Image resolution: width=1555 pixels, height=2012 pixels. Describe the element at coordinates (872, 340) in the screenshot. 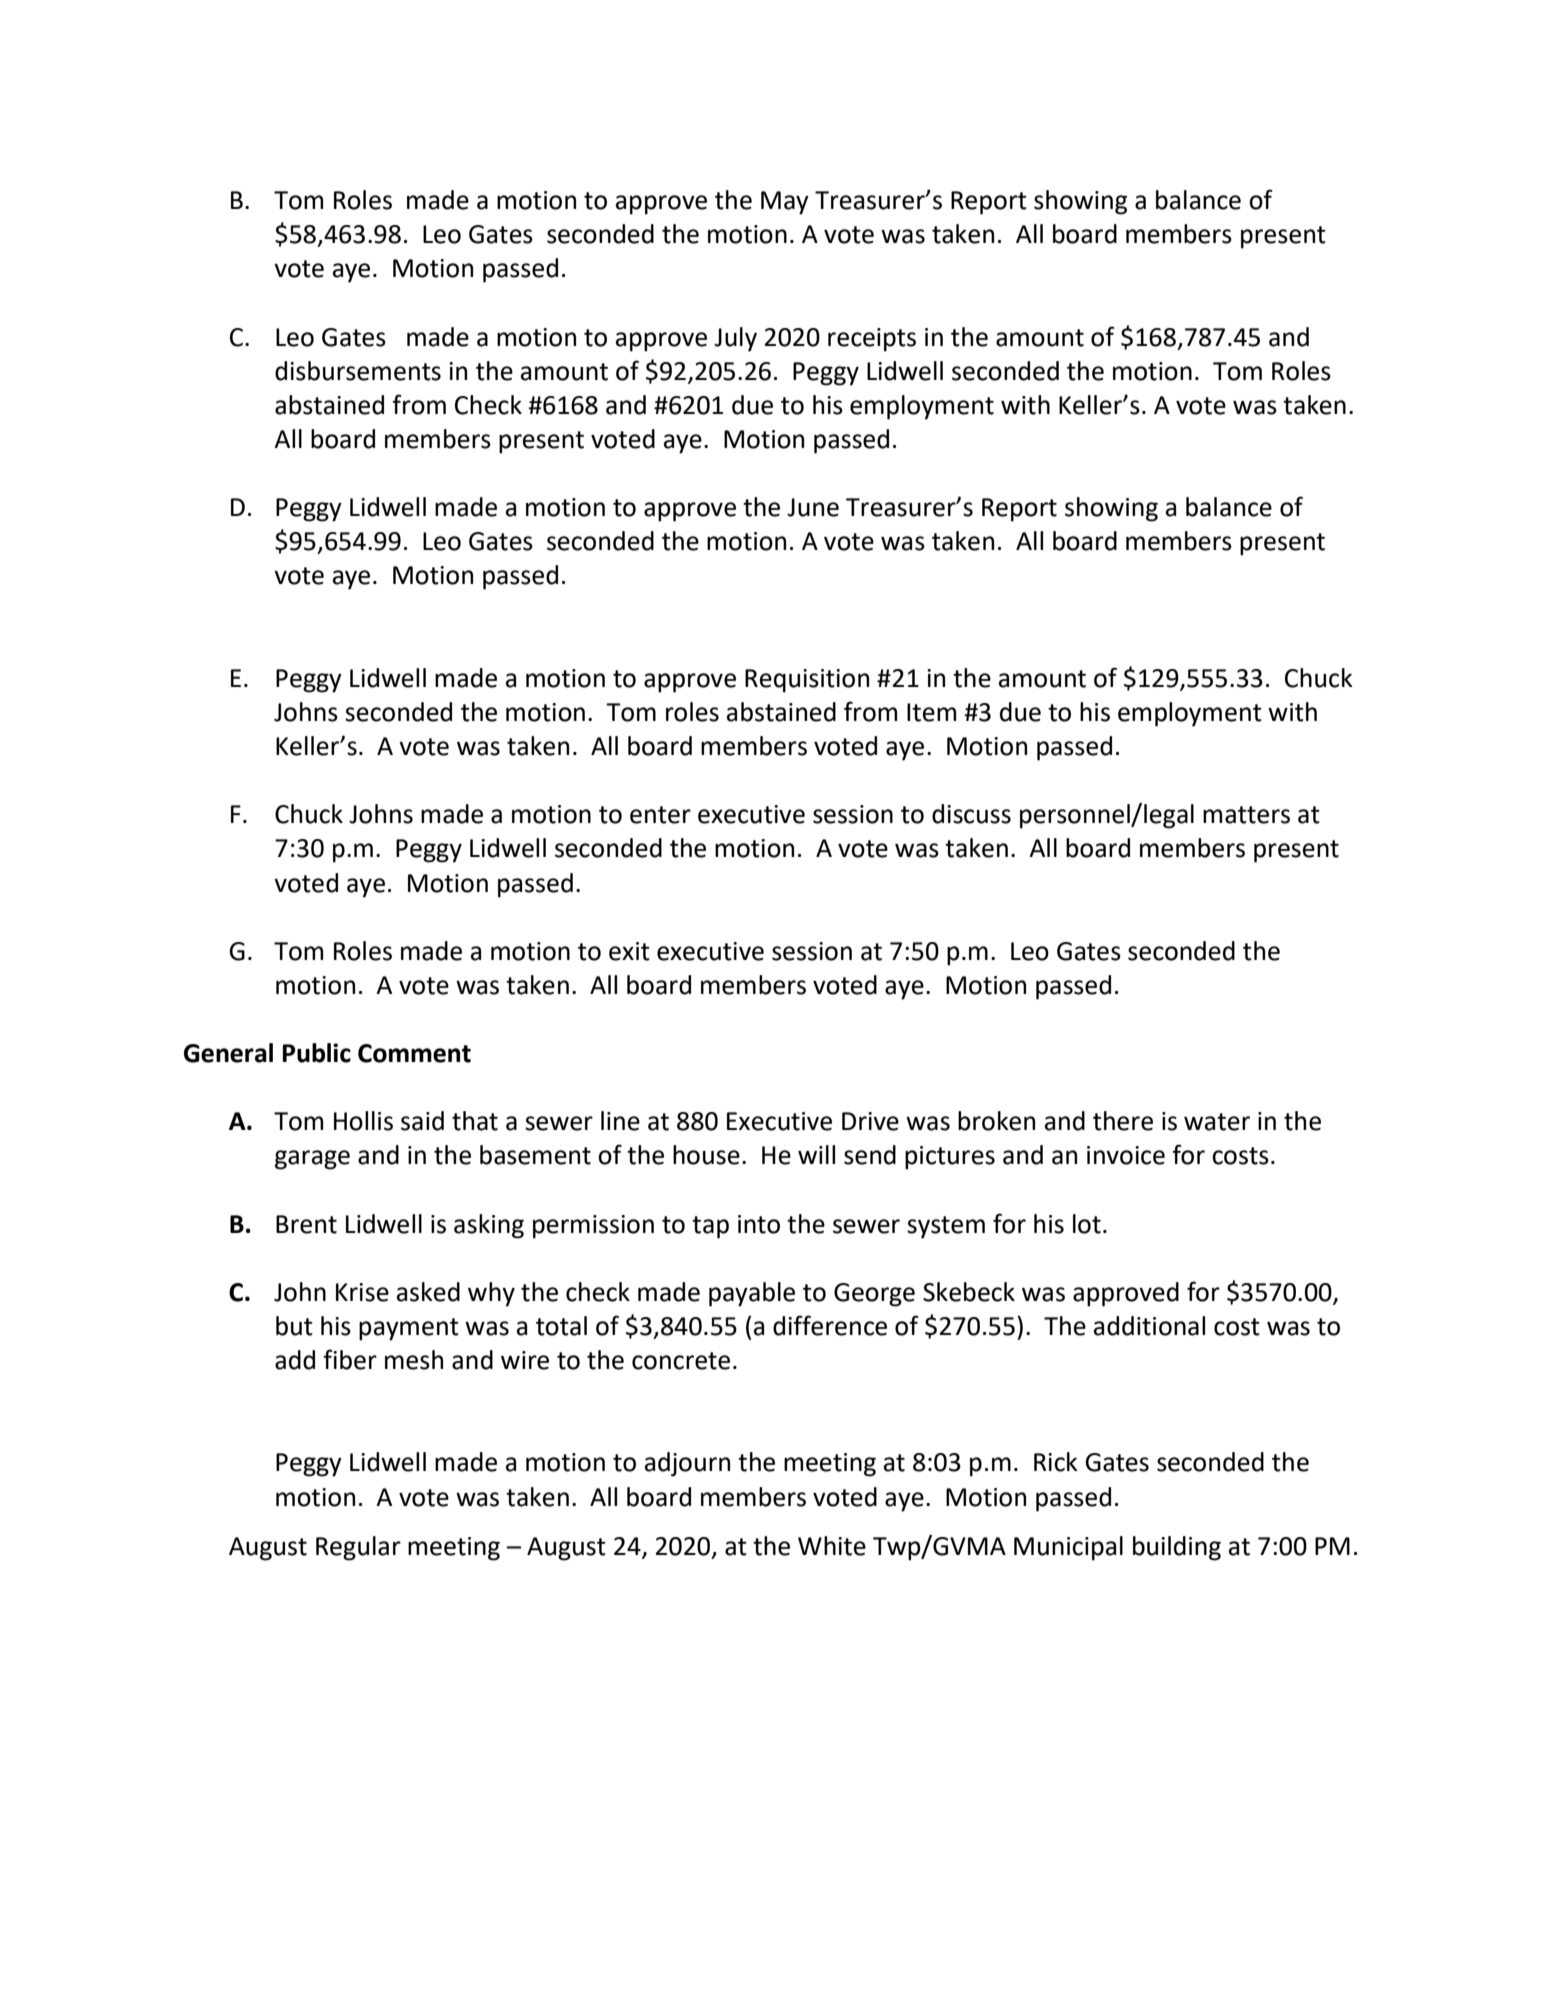

I see `receipts` at that location.
